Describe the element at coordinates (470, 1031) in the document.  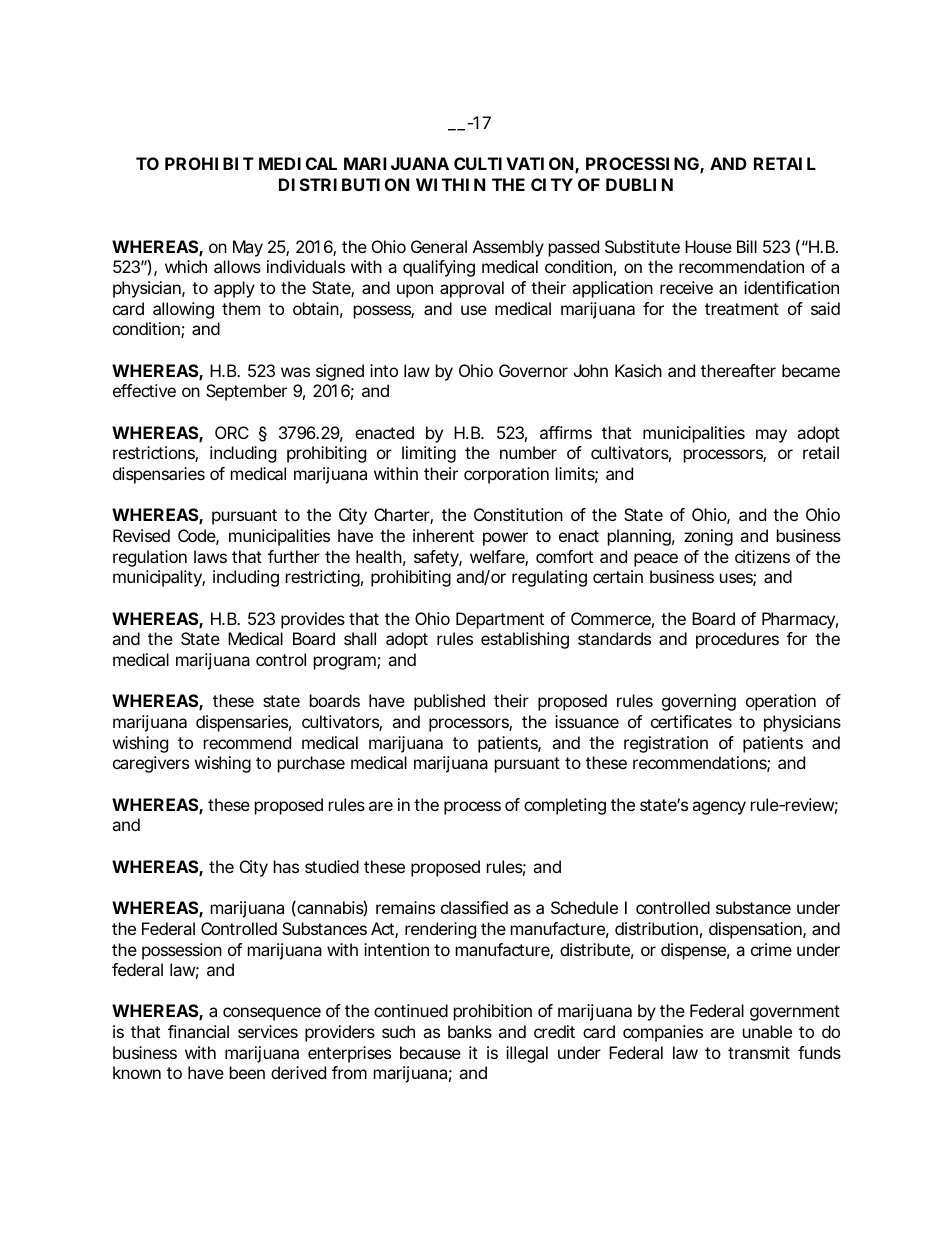
I see `banks` at that location.
